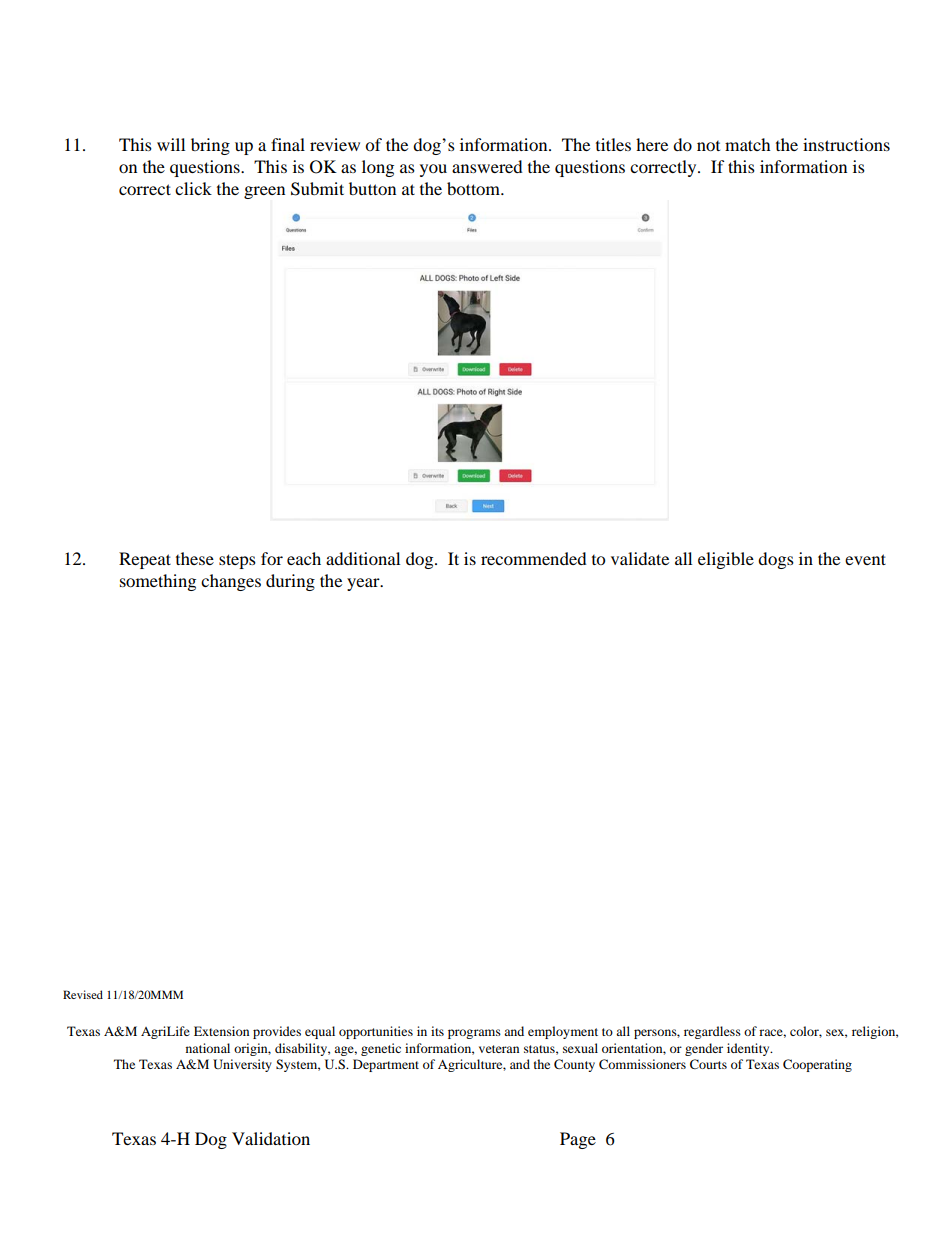 The image size is (952, 1233). I want to click on dogs, so click(776, 560).
